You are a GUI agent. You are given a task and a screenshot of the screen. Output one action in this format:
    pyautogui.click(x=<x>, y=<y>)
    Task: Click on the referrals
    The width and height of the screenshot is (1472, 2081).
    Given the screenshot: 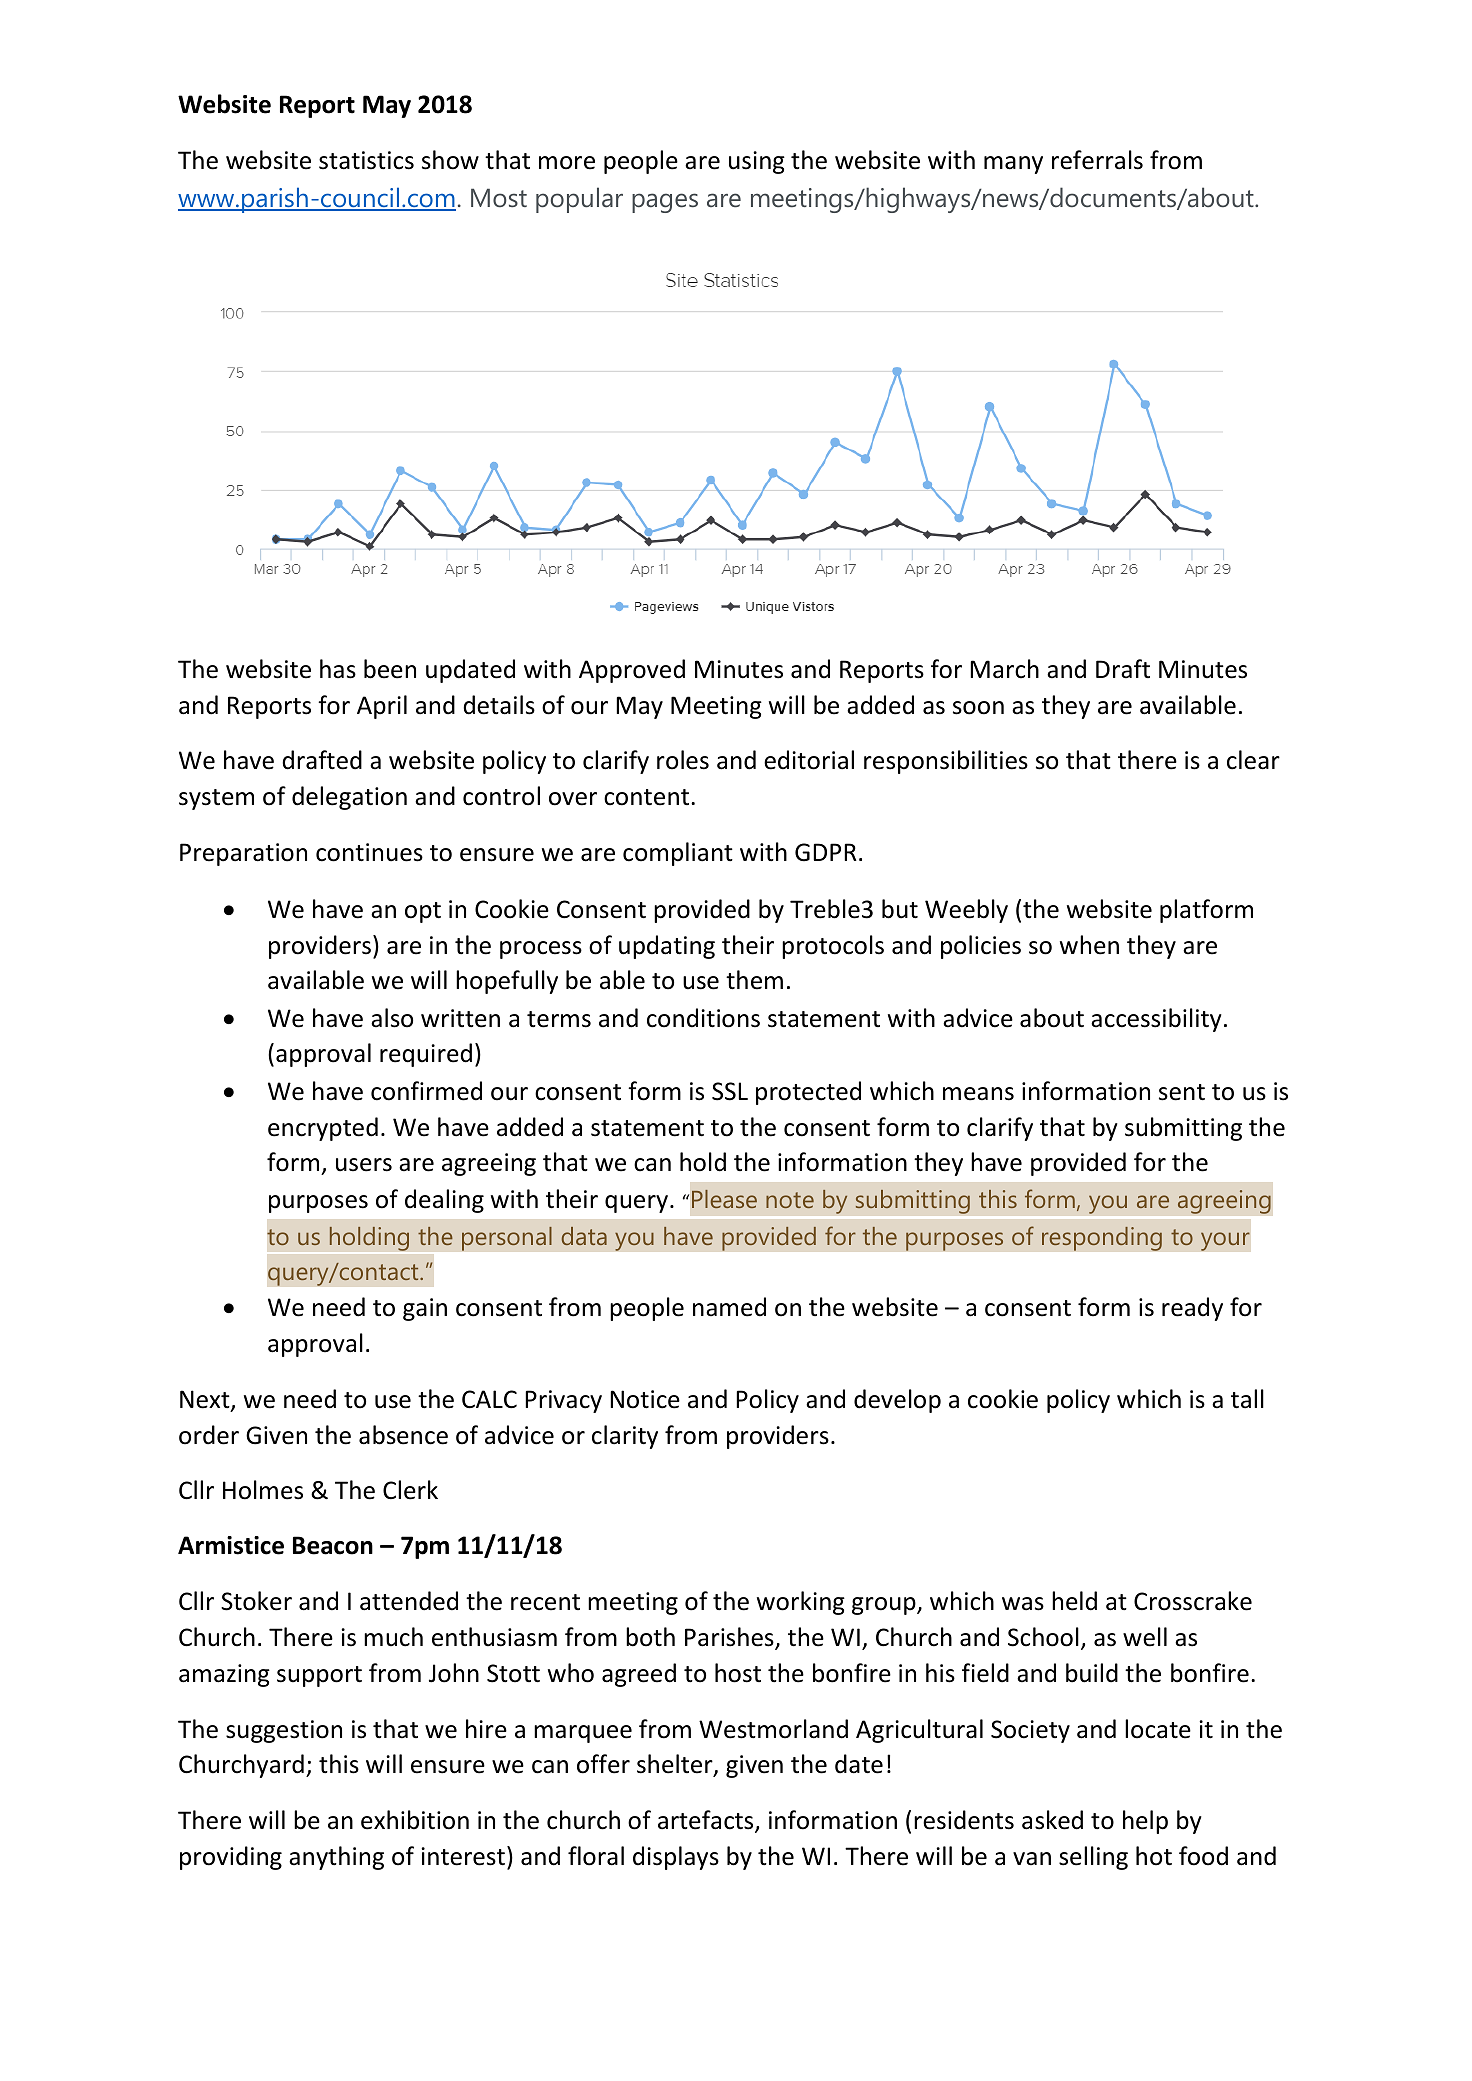 What is the action you would take?
    pyautogui.click(x=1097, y=160)
